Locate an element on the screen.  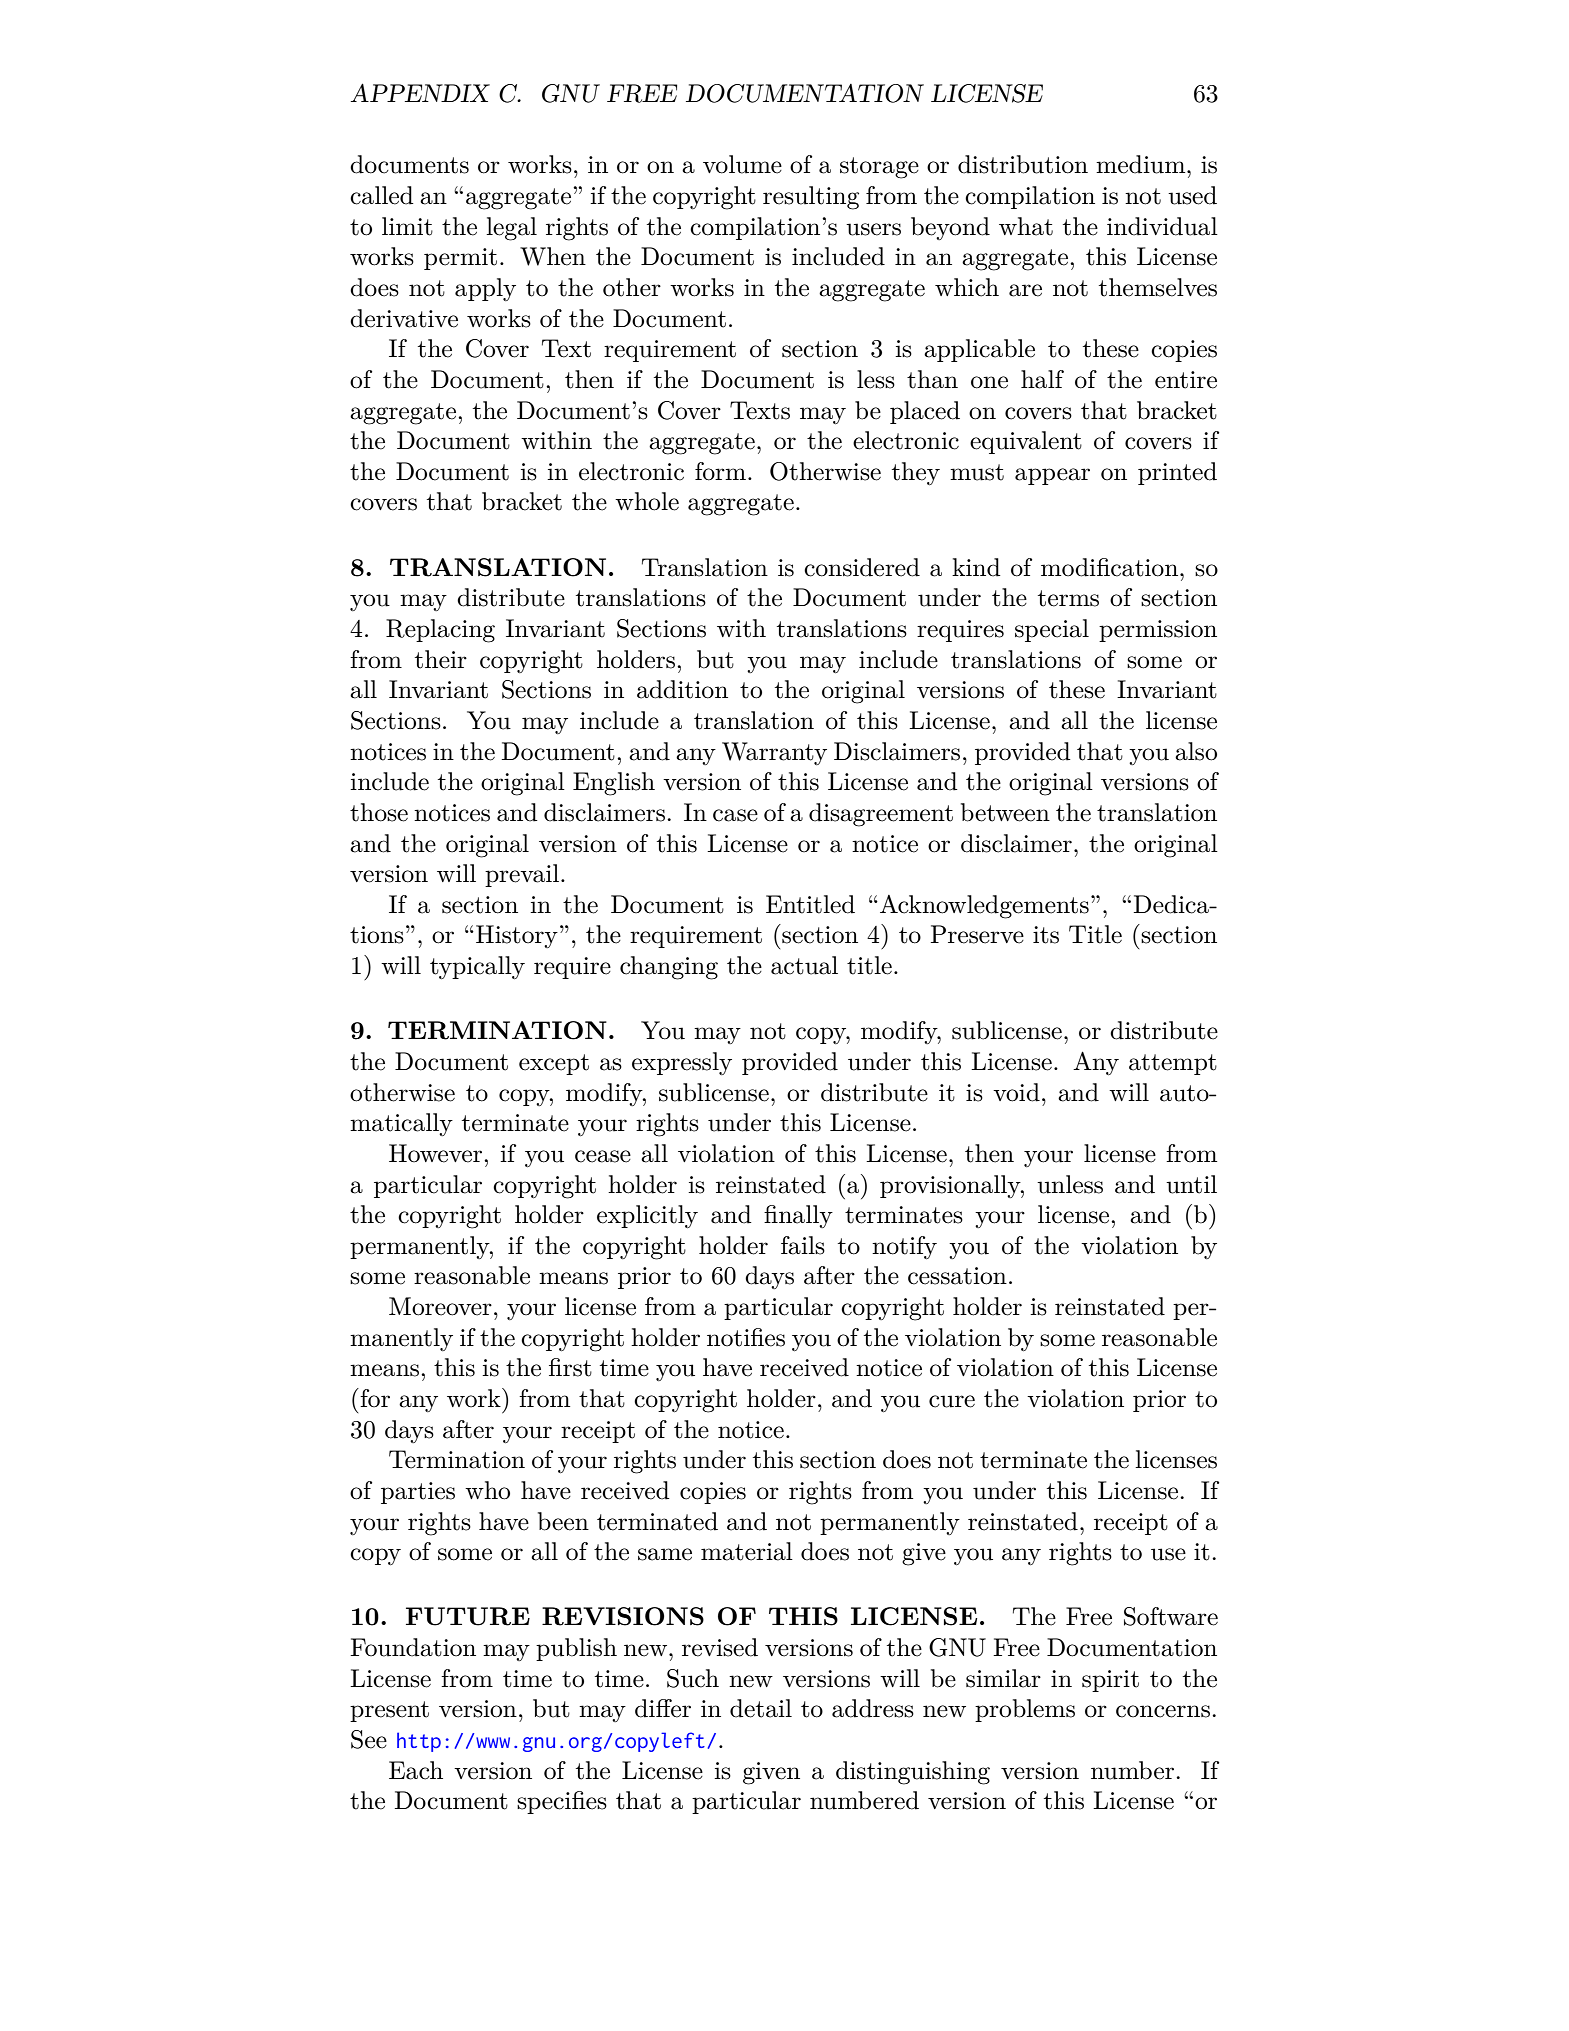
special is located at coordinates (1052, 630).
